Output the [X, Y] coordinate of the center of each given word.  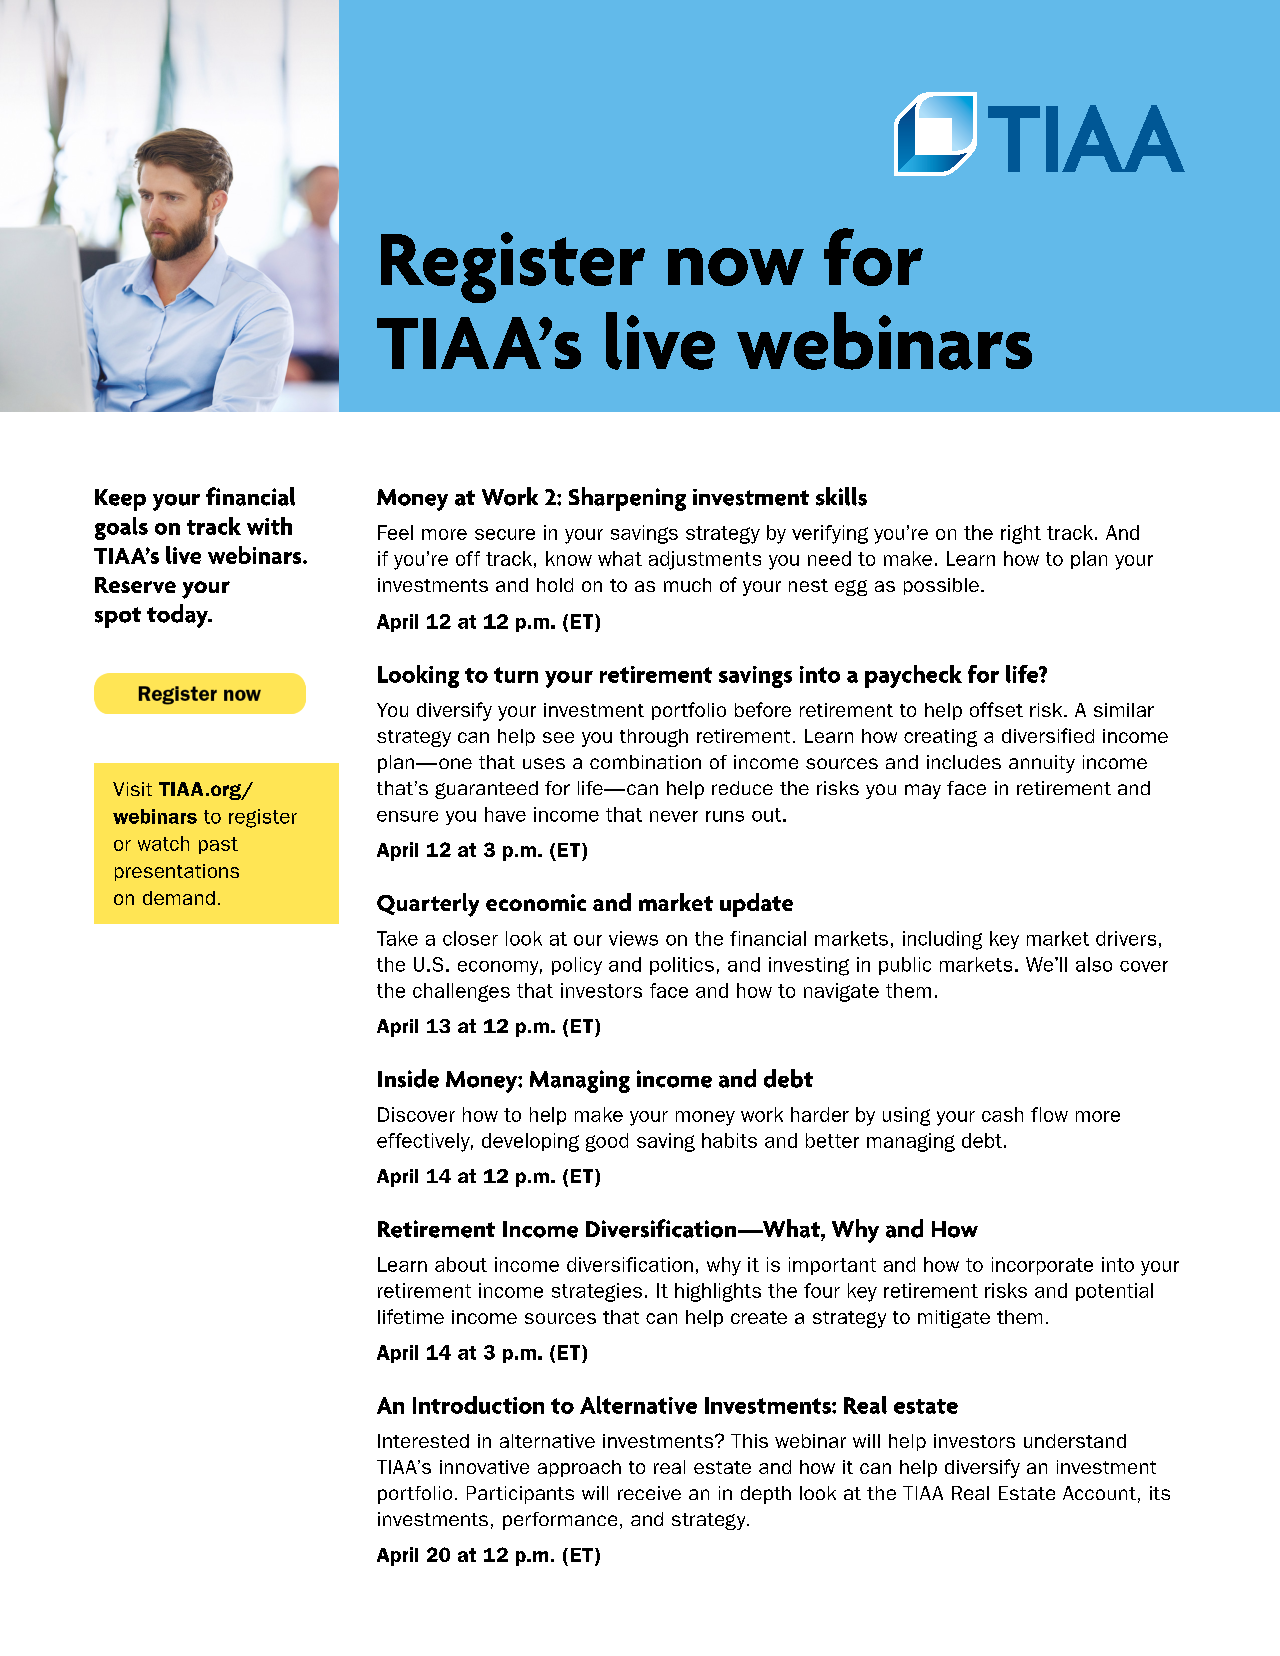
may [923, 791]
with [269, 526]
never [674, 816]
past [218, 845]
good [607, 1142]
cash [1002, 1114]
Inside [408, 1078]
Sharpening [627, 499]
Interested [423, 1441]
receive [649, 1493]
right [1021, 534]
